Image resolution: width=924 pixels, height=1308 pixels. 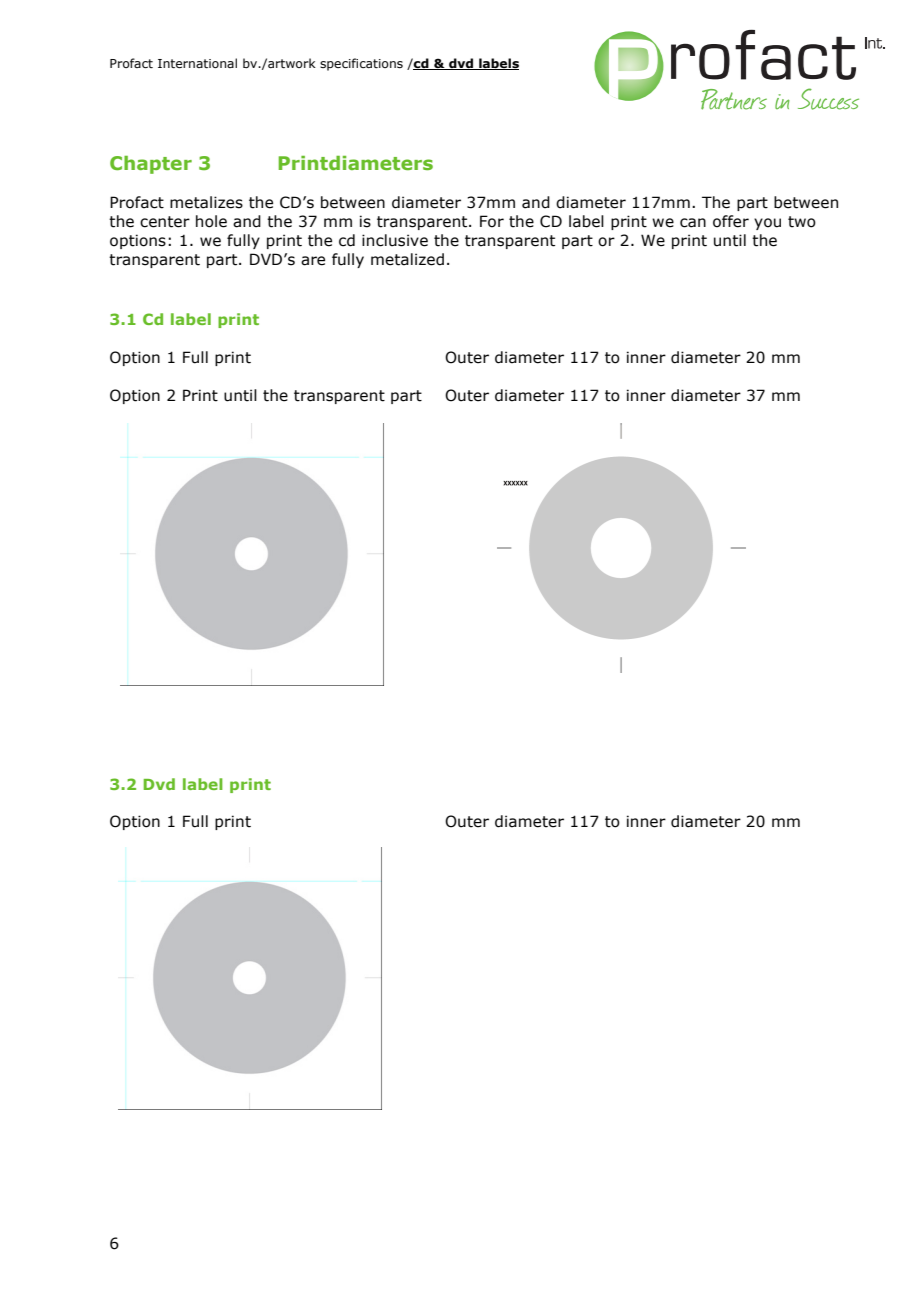 What do you see at coordinates (407, 259) in the screenshot?
I see `metalized` at bounding box center [407, 259].
